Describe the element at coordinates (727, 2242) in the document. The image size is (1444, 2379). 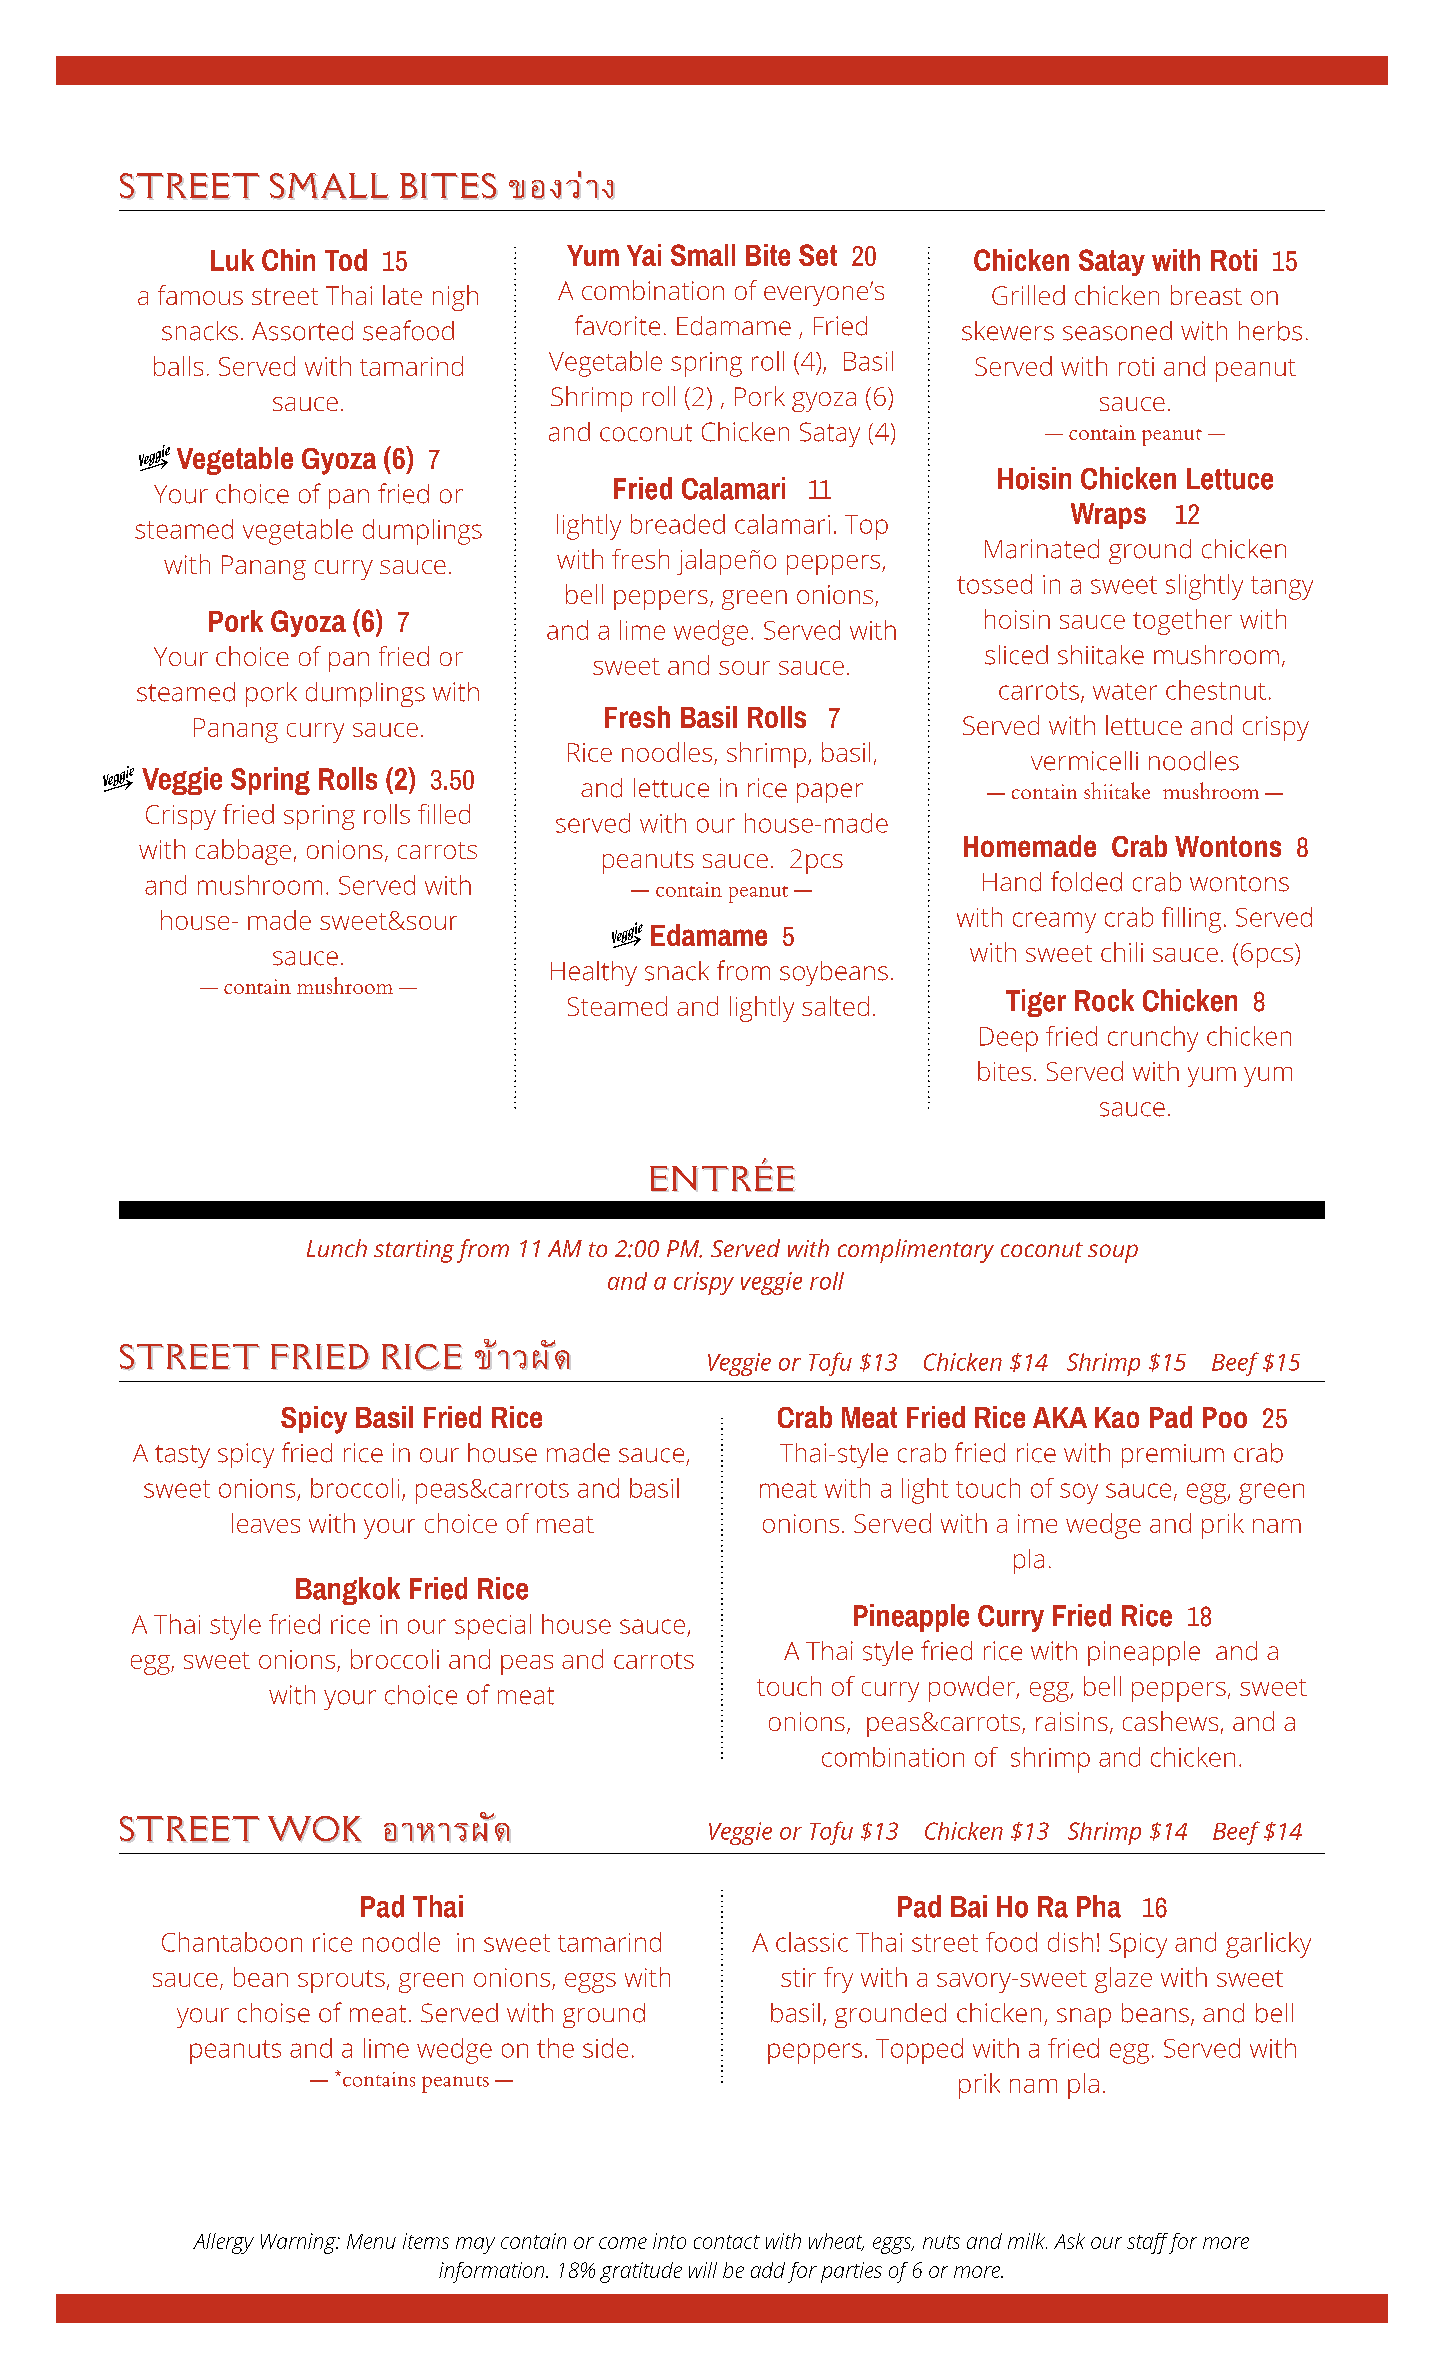
I see `contact` at that location.
